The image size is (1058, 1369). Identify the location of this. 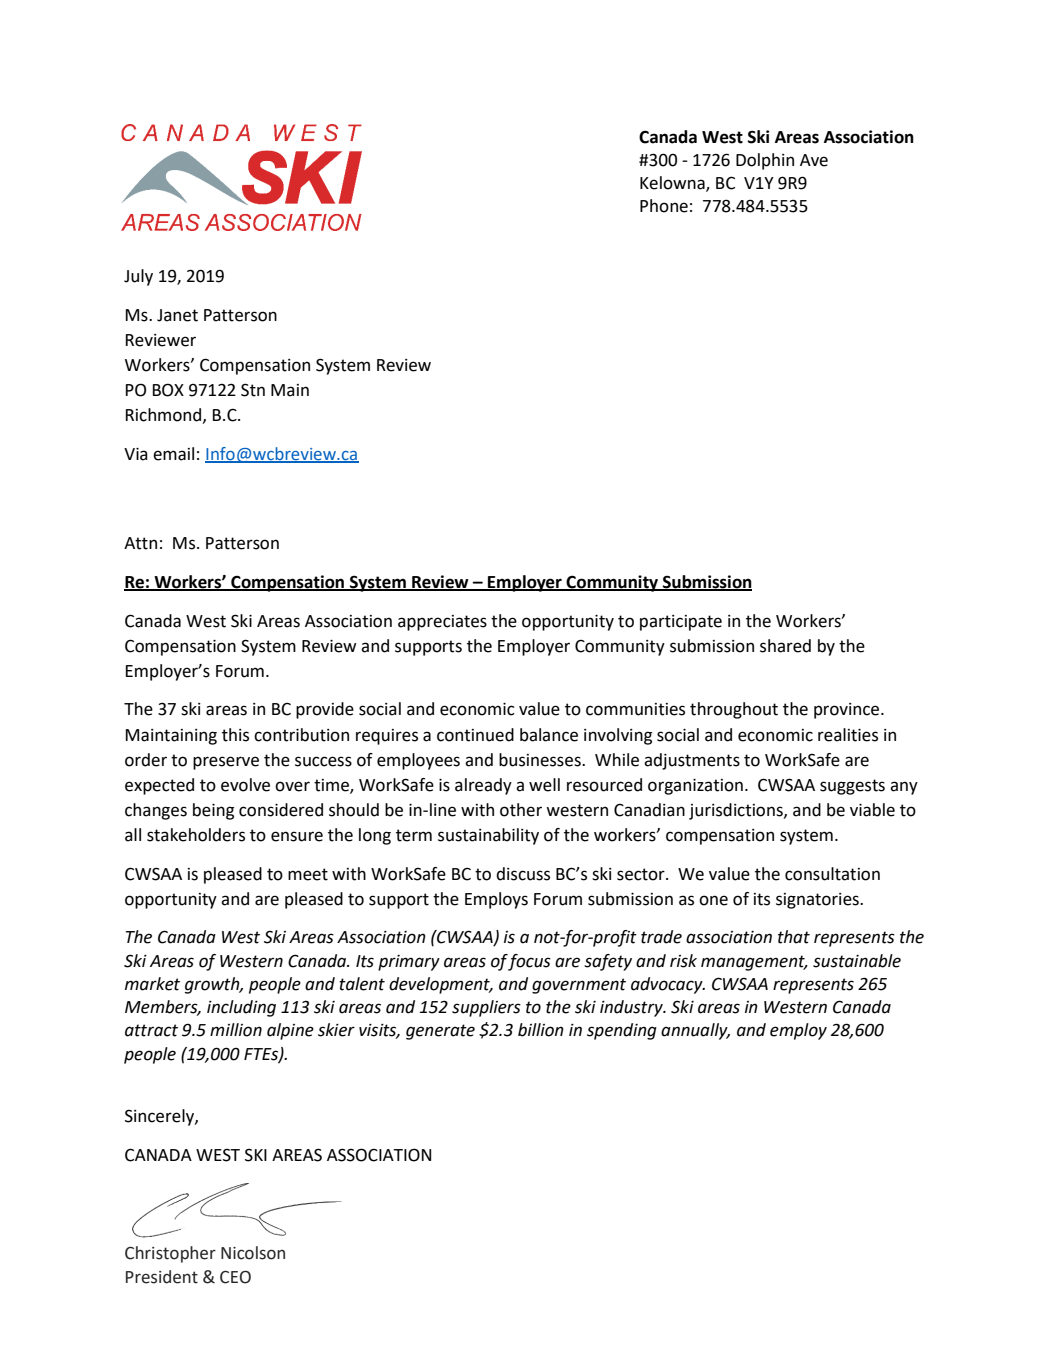
(235, 735).
